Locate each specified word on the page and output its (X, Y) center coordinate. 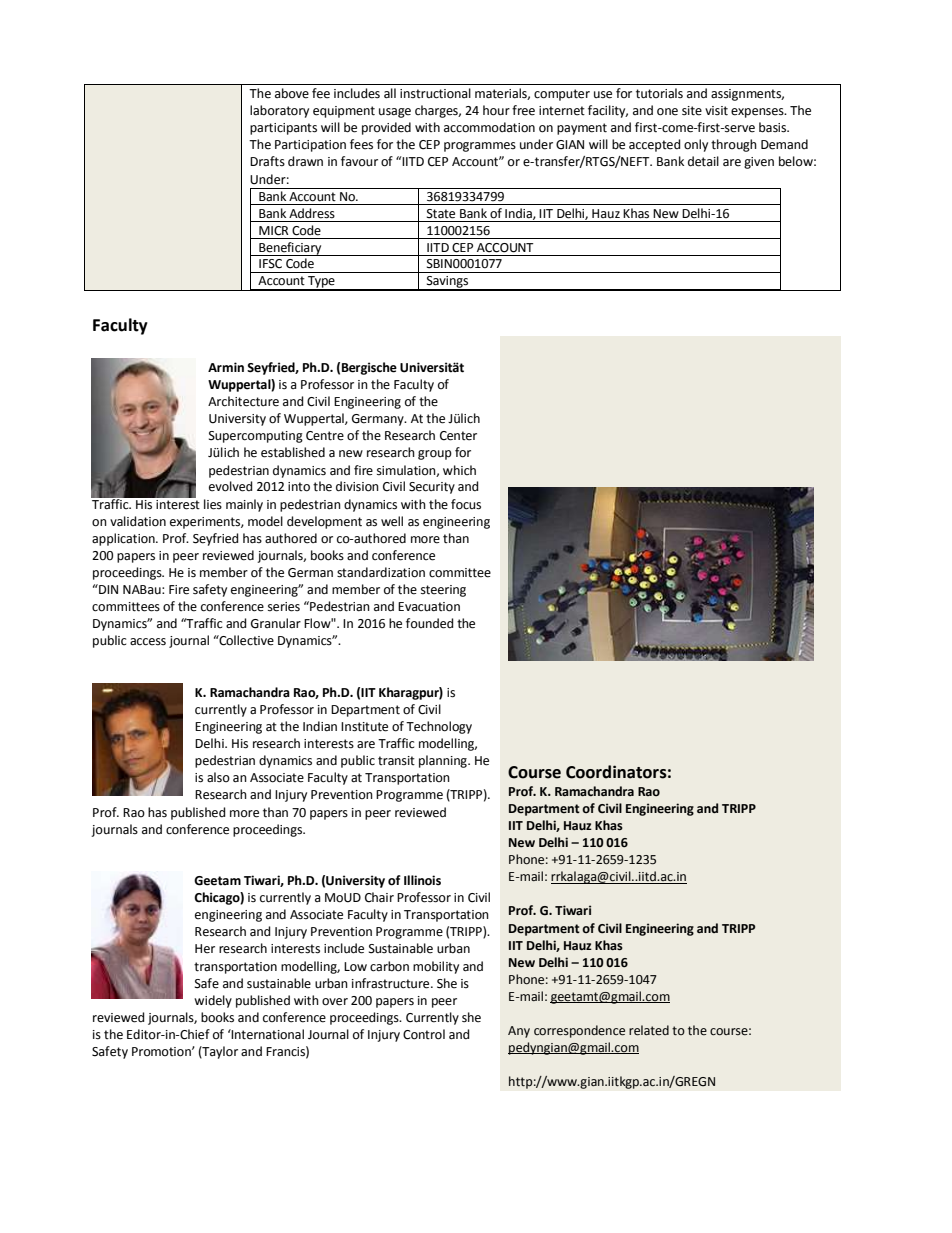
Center (458, 436)
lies (213, 504)
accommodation (489, 127)
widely (213, 1001)
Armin (226, 367)
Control (424, 1034)
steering (443, 591)
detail (703, 161)
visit (716, 111)
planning (444, 761)
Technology (439, 727)
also (218, 777)
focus (466, 504)
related (649, 1030)
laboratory (279, 111)
